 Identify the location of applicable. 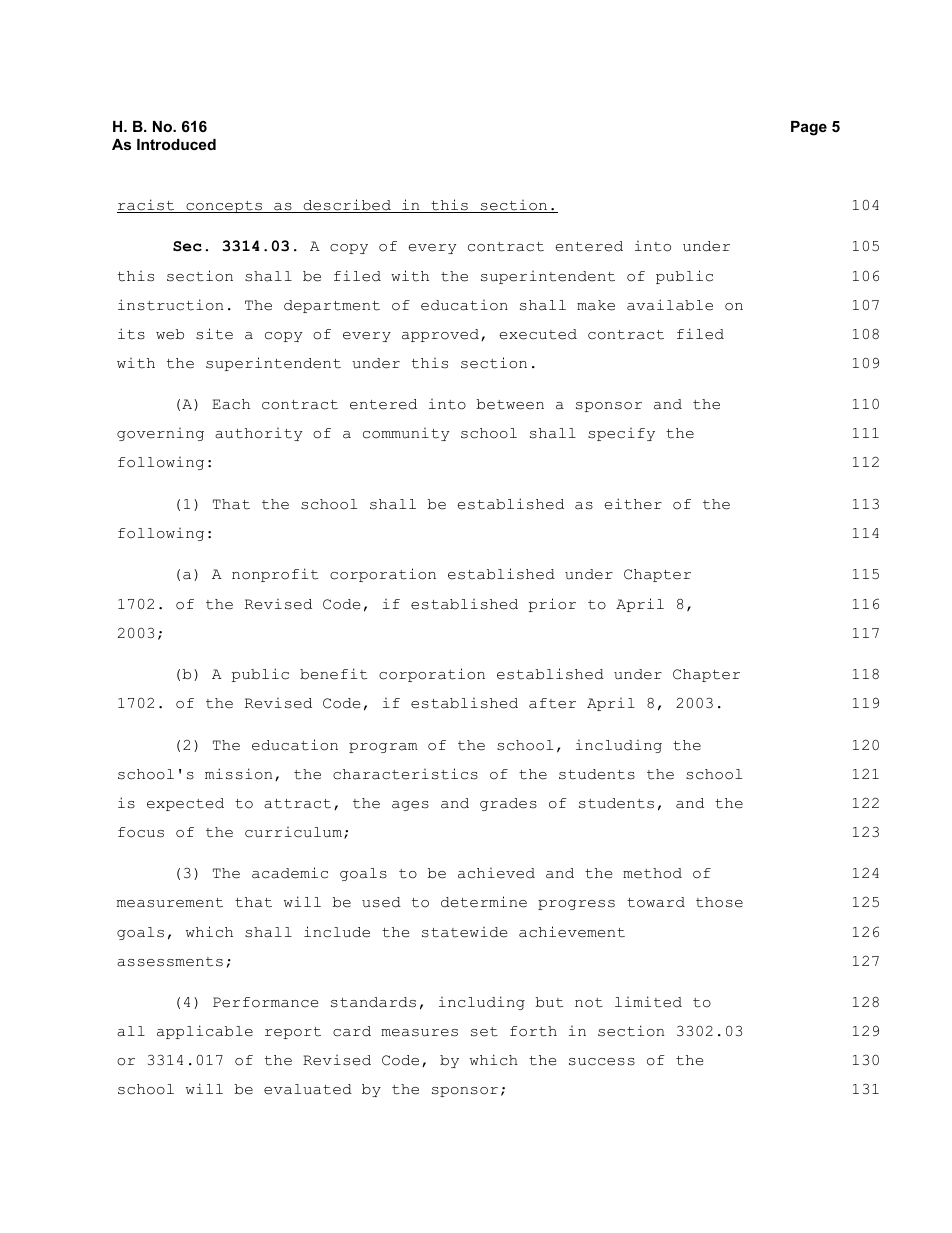
(205, 1032).
